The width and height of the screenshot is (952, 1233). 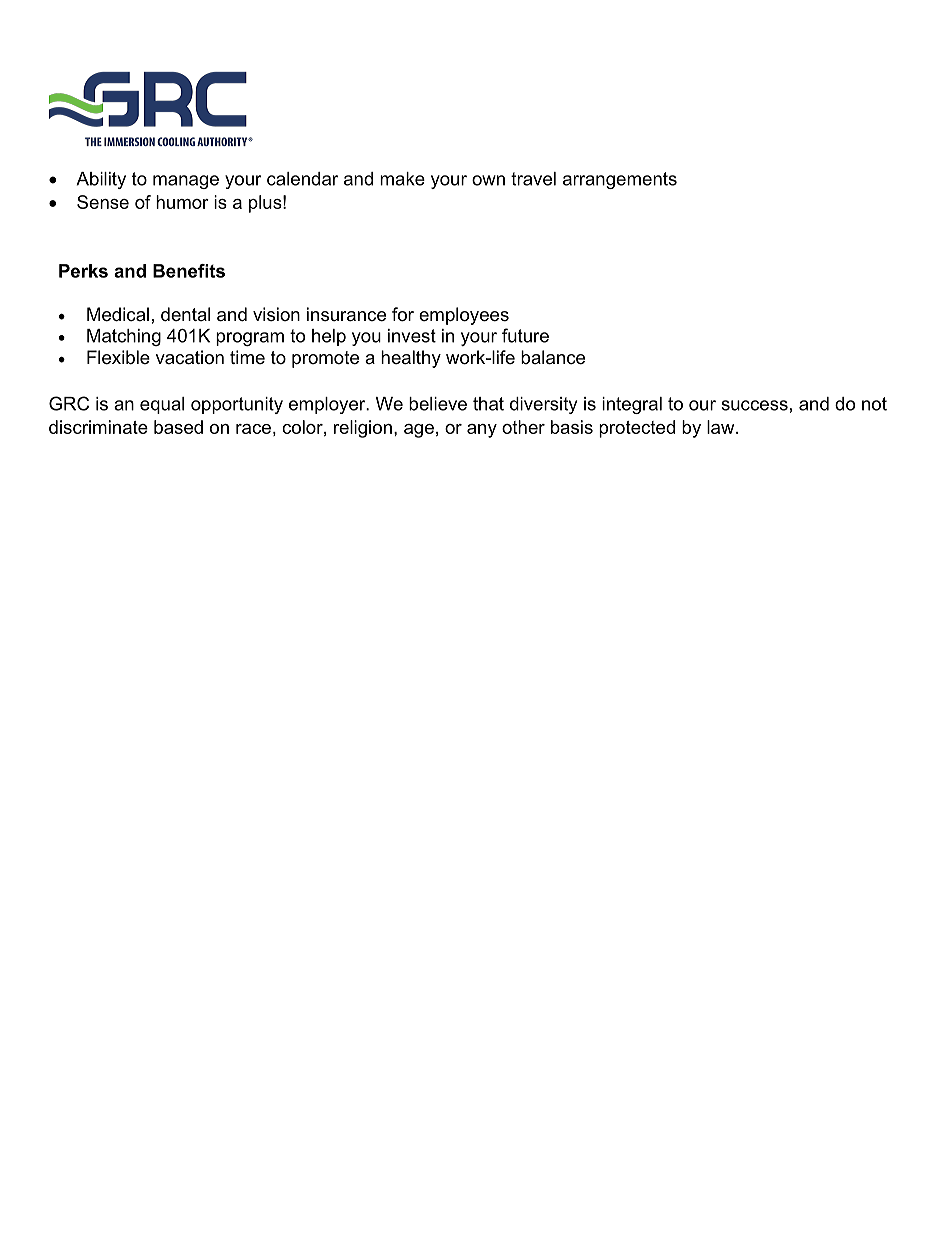 What do you see at coordinates (190, 357) in the screenshot?
I see `vacation` at bounding box center [190, 357].
